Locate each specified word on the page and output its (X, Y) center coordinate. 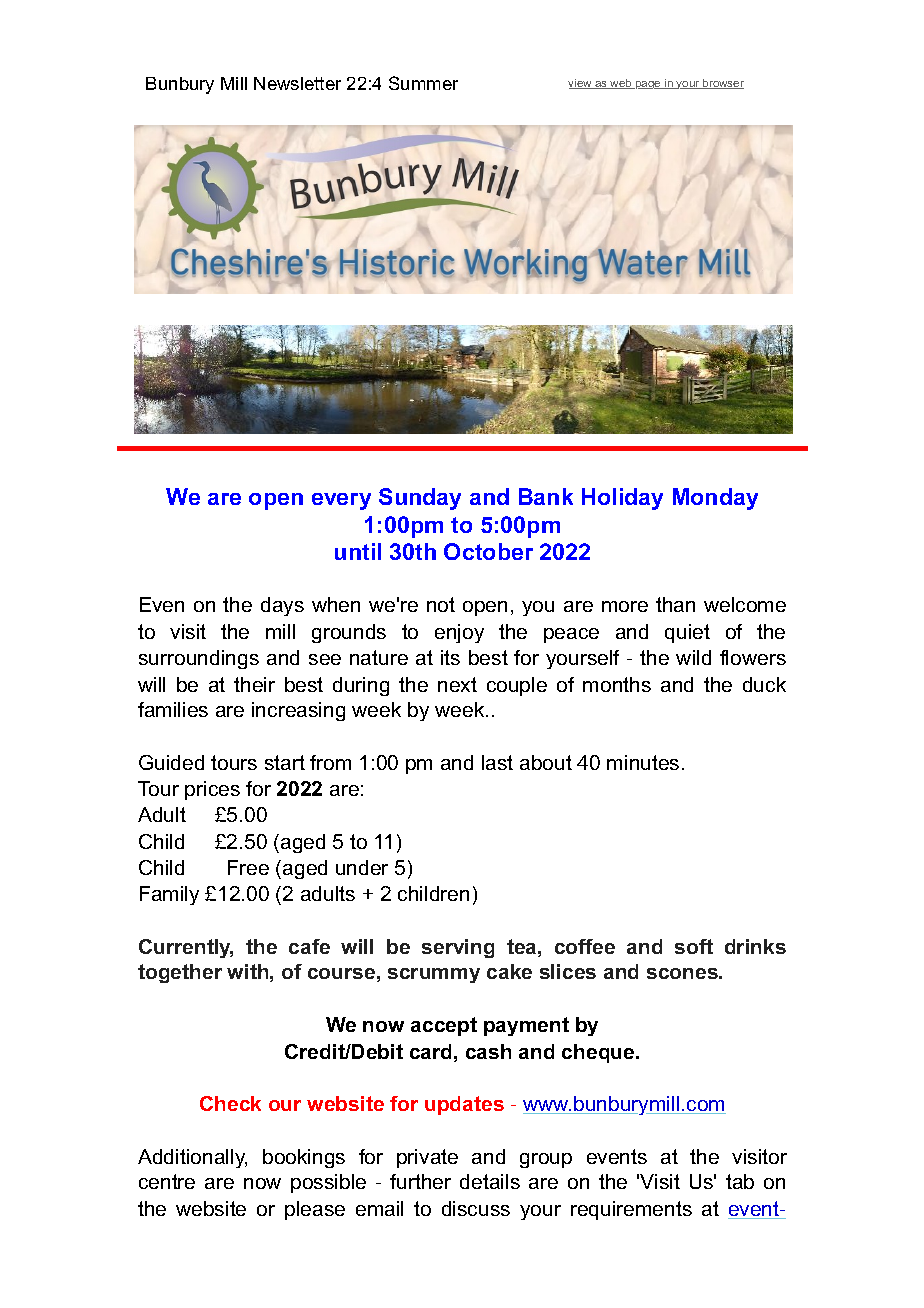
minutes (643, 762)
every (341, 501)
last (497, 762)
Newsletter (297, 83)
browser (722, 84)
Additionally (192, 1158)
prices (212, 790)
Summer (423, 83)
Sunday (420, 499)
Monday (715, 499)
